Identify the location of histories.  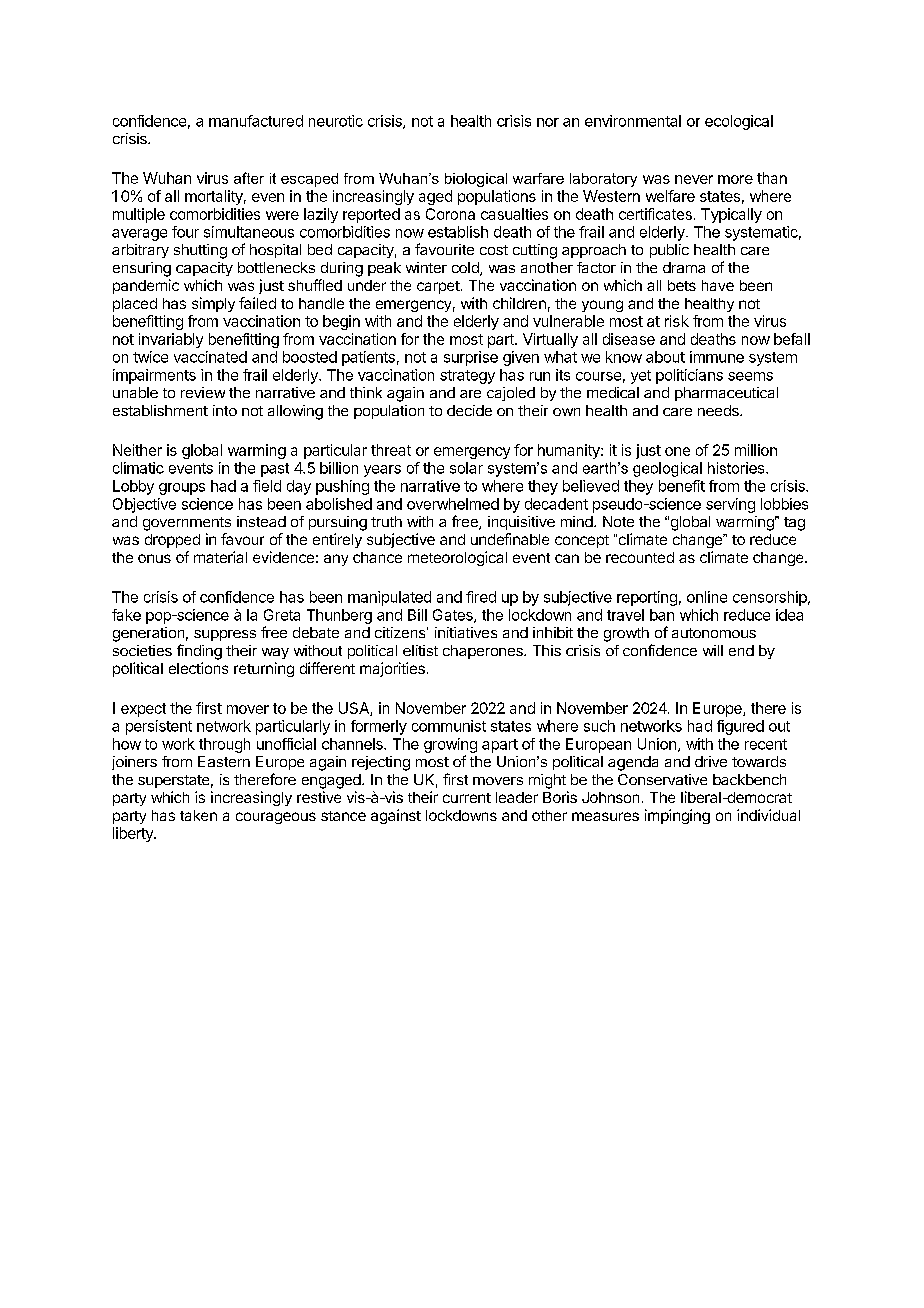
(737, 468).
